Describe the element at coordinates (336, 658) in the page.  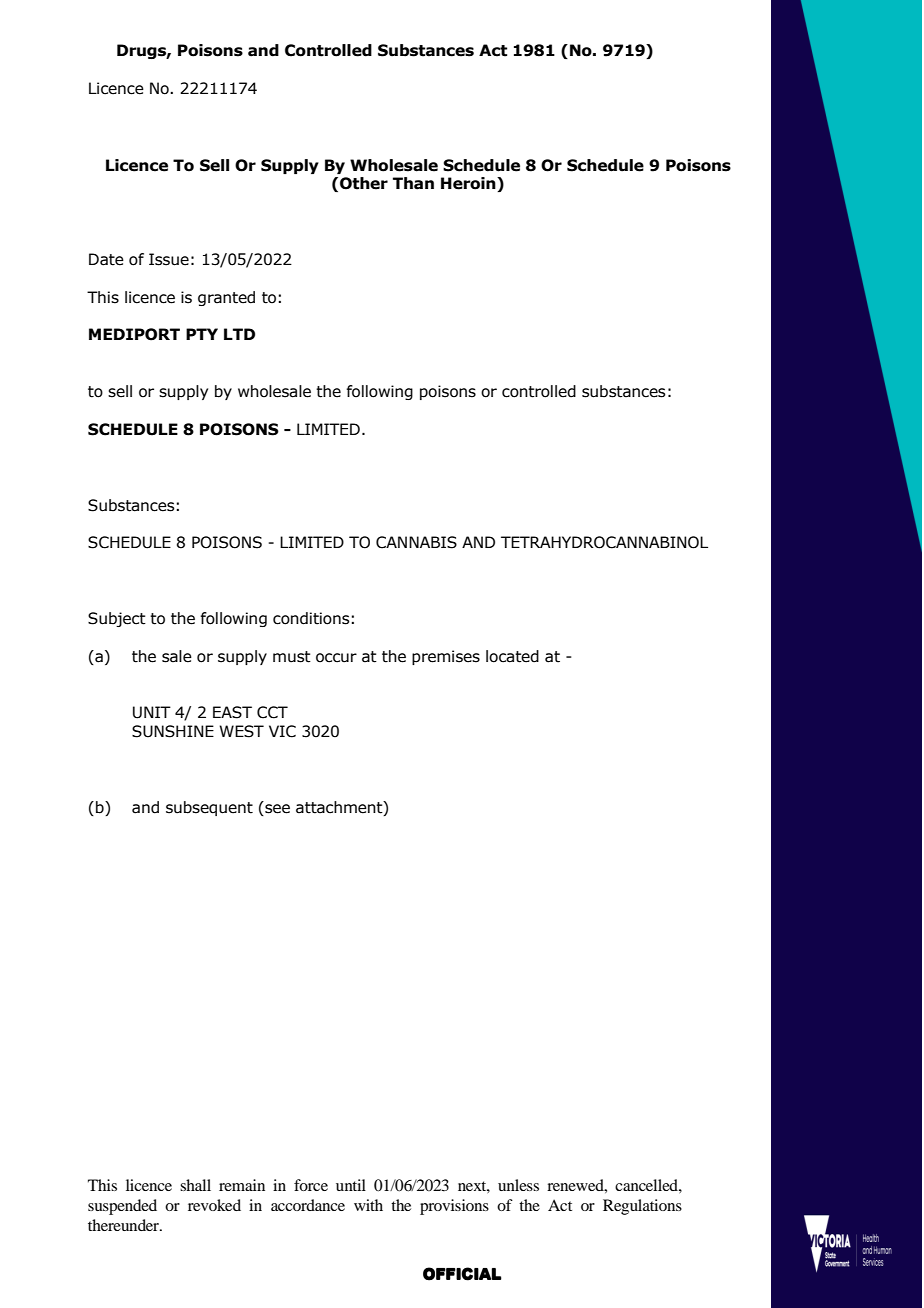
I see `occur` at that location.
